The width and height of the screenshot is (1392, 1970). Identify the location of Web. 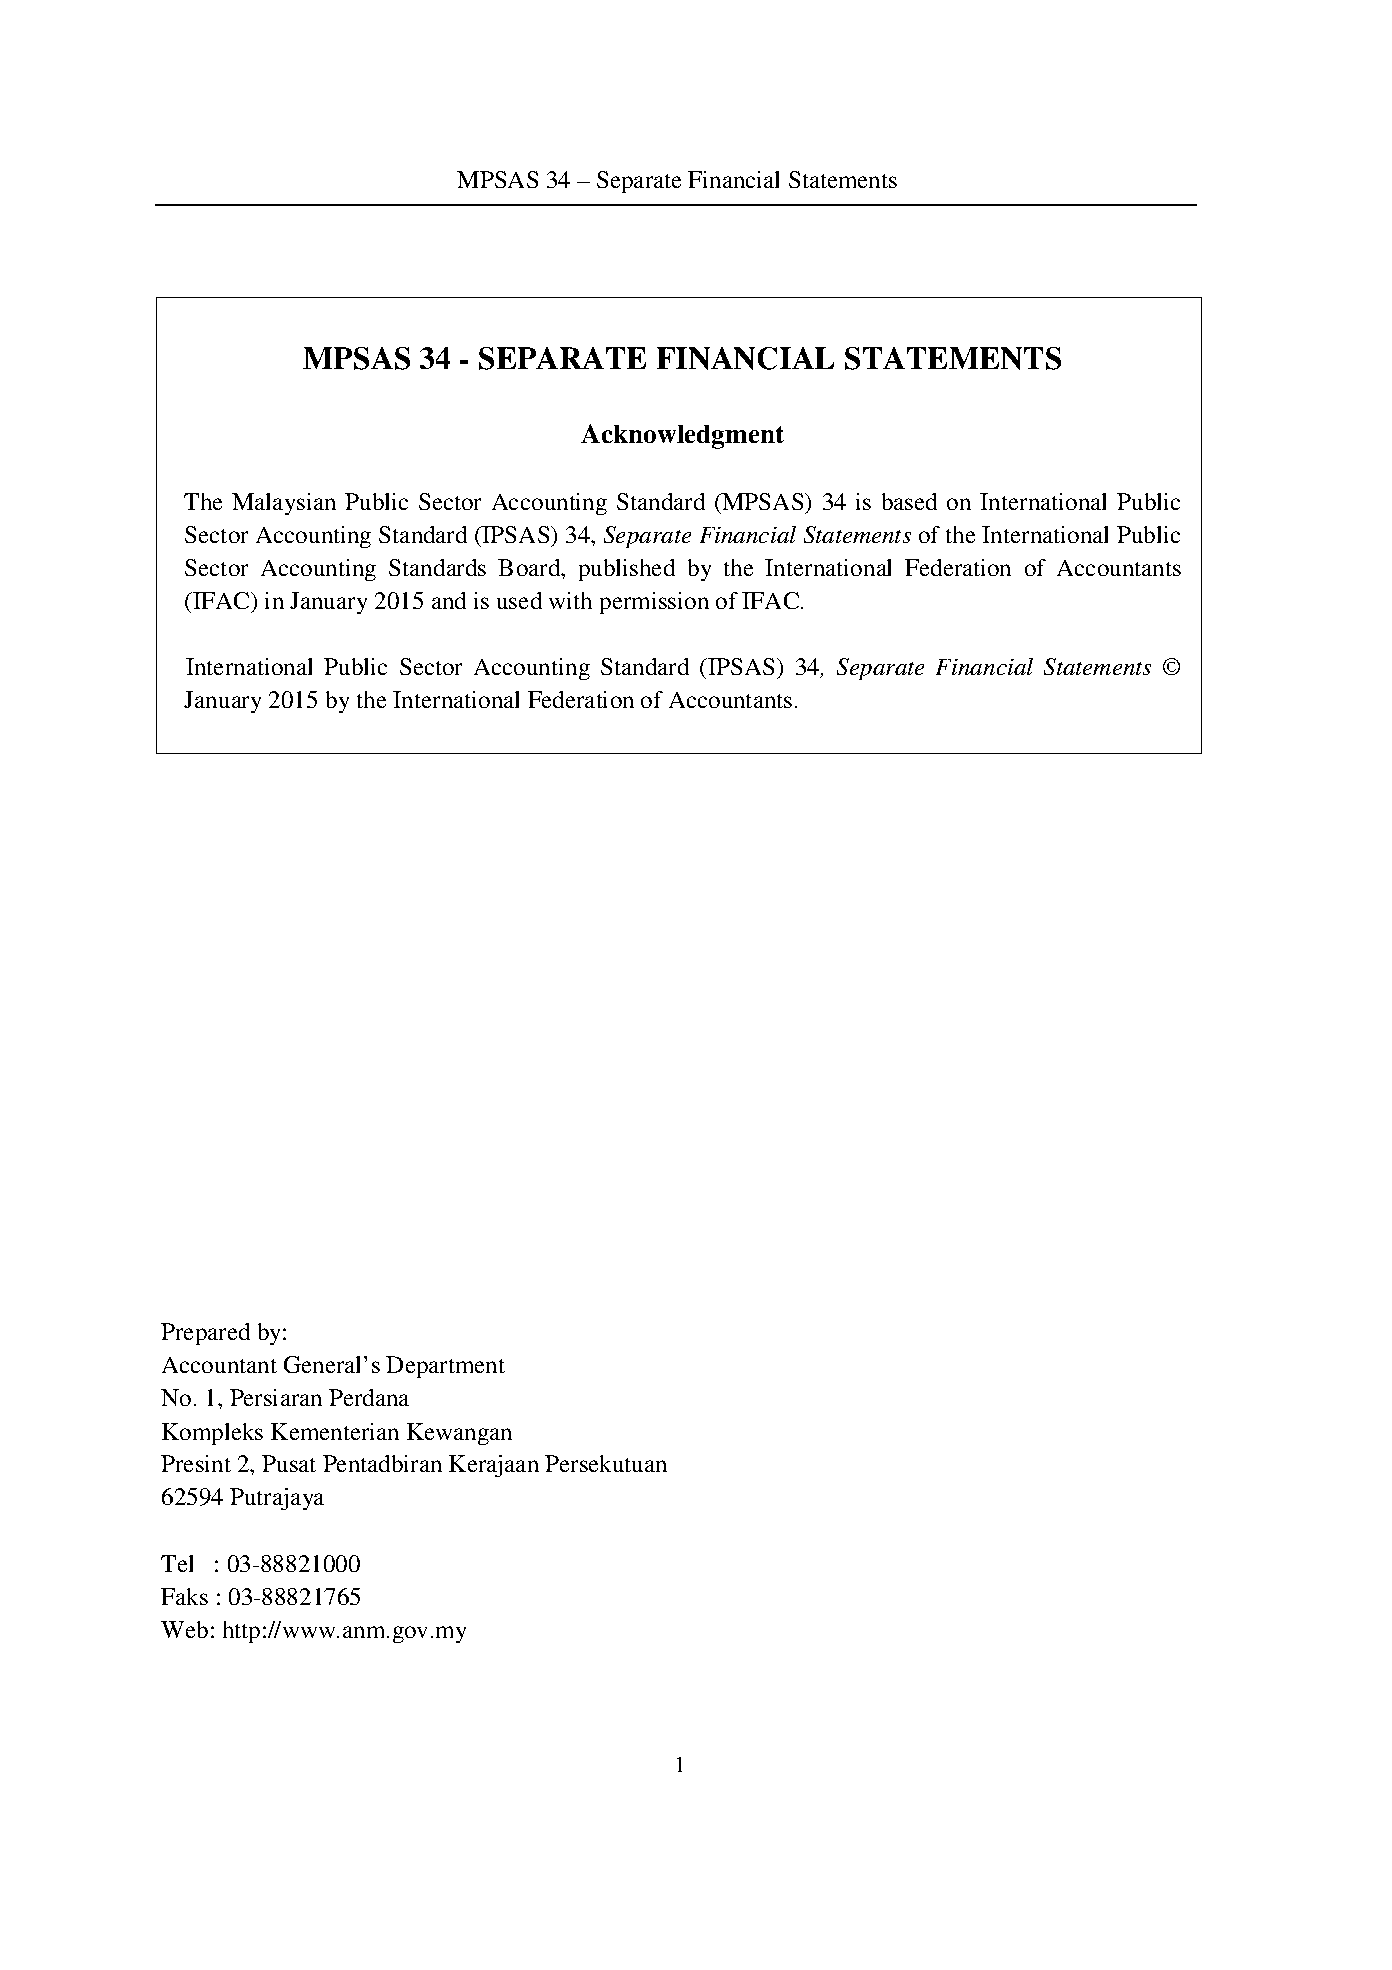
(184, 1629).
